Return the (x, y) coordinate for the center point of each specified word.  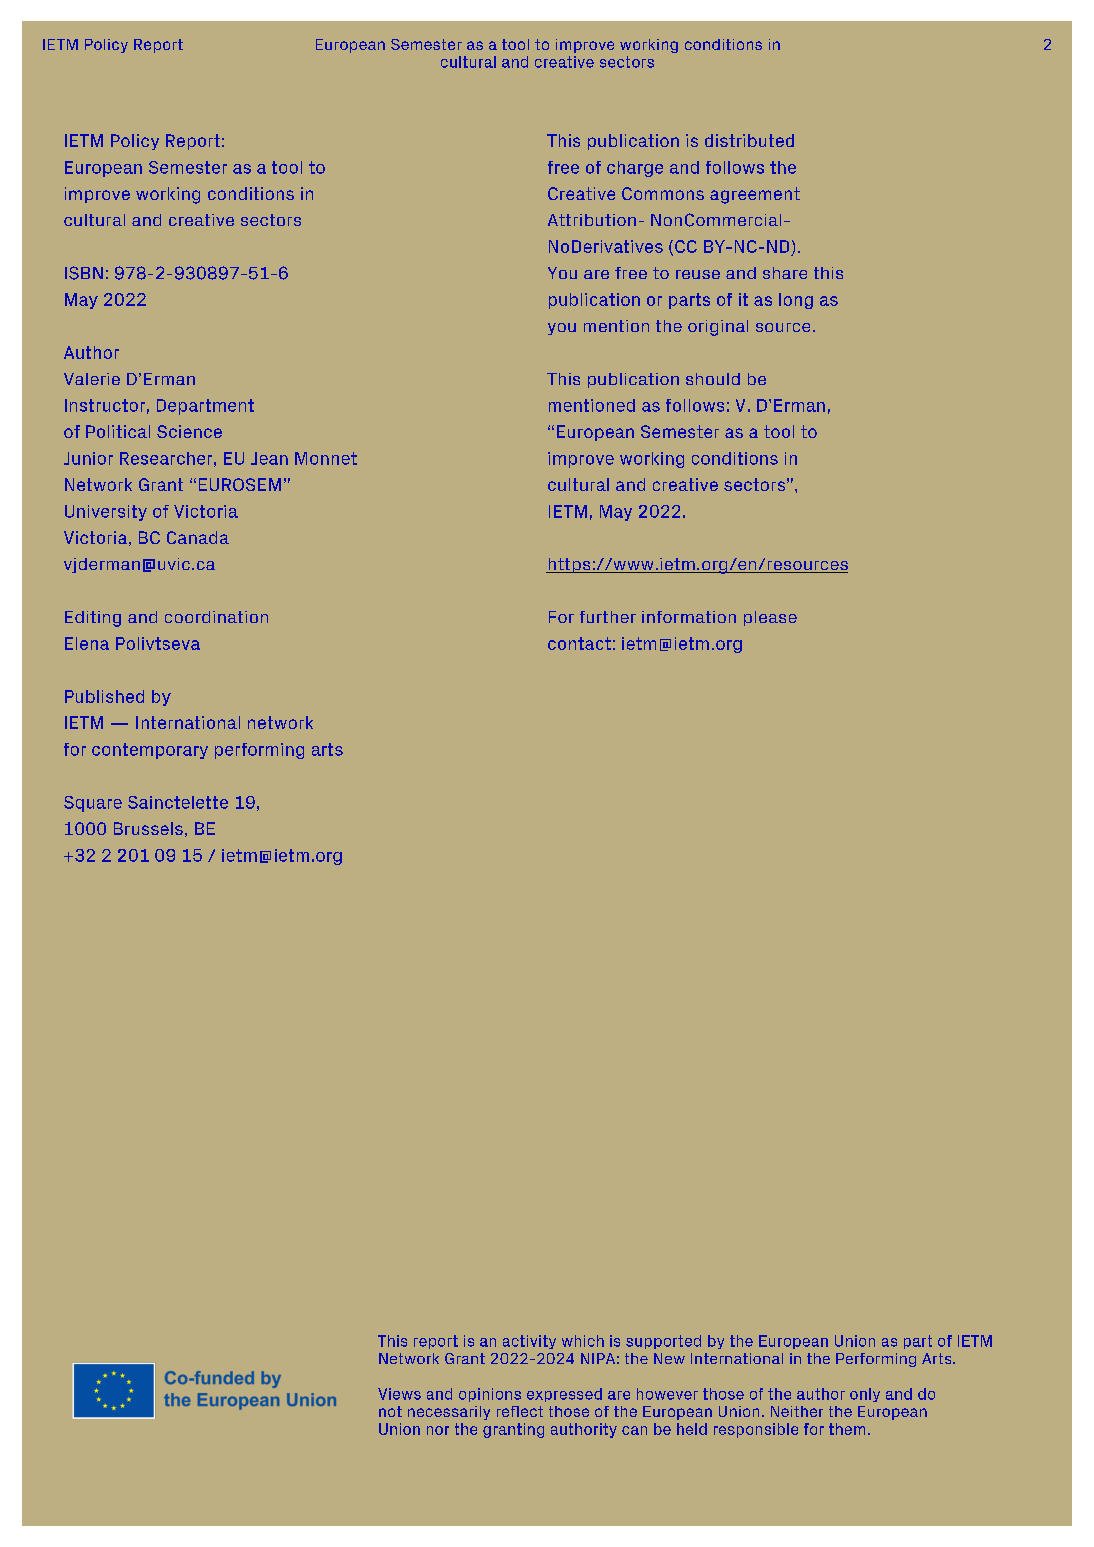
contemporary (150, 751)
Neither (797, 1411)
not (390, 1411)
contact (579, 643)
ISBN (84, 273)
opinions (490, 1395)
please (770, 618)
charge (635, 169)
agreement (755, 195)
